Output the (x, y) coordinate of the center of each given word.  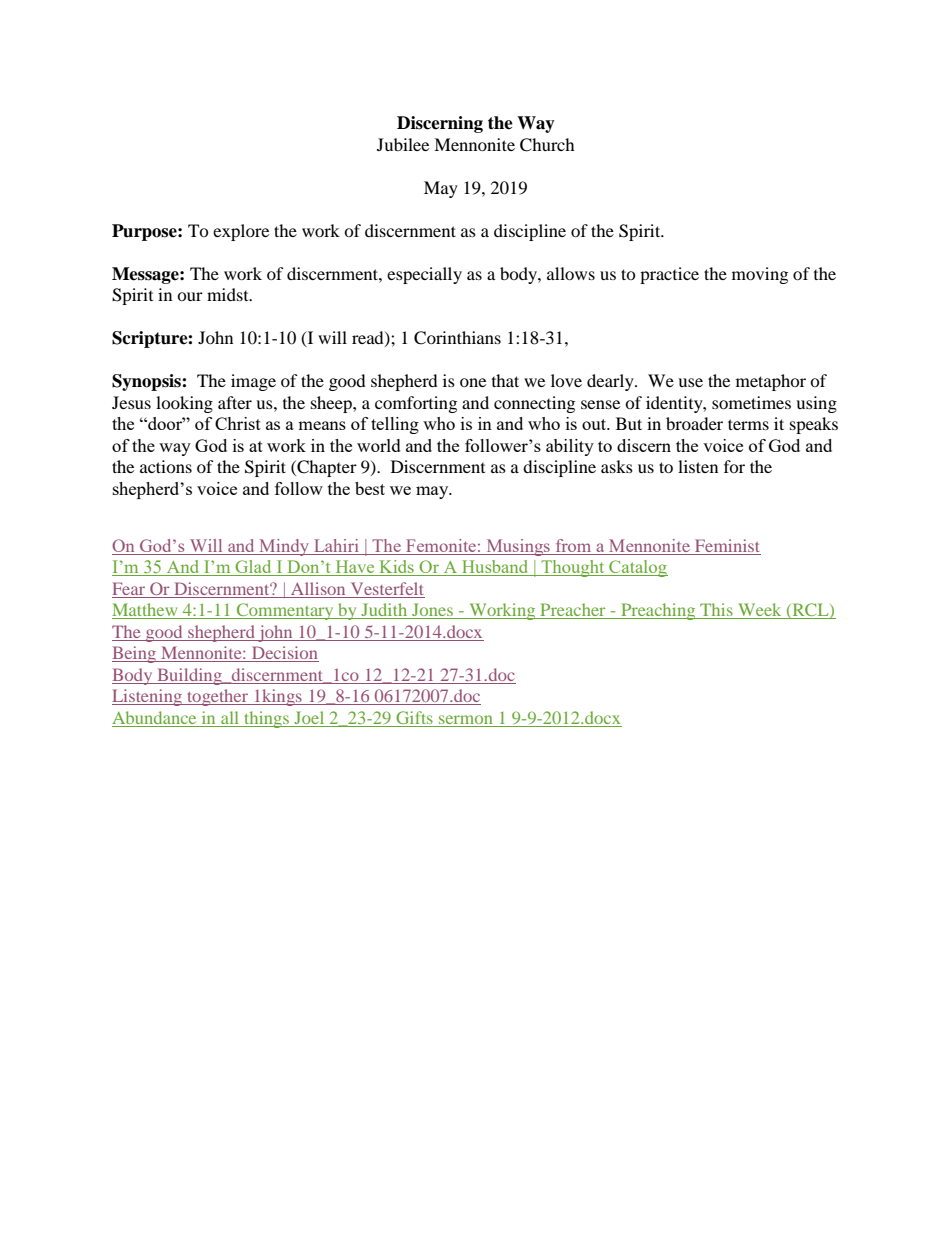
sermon (466, 719)
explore (241, 232)
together (218, 697)
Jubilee (403, 144)
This (716, 611)
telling (395, 425)
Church (547, 145)
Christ (238, 423)
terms (748, 424)
